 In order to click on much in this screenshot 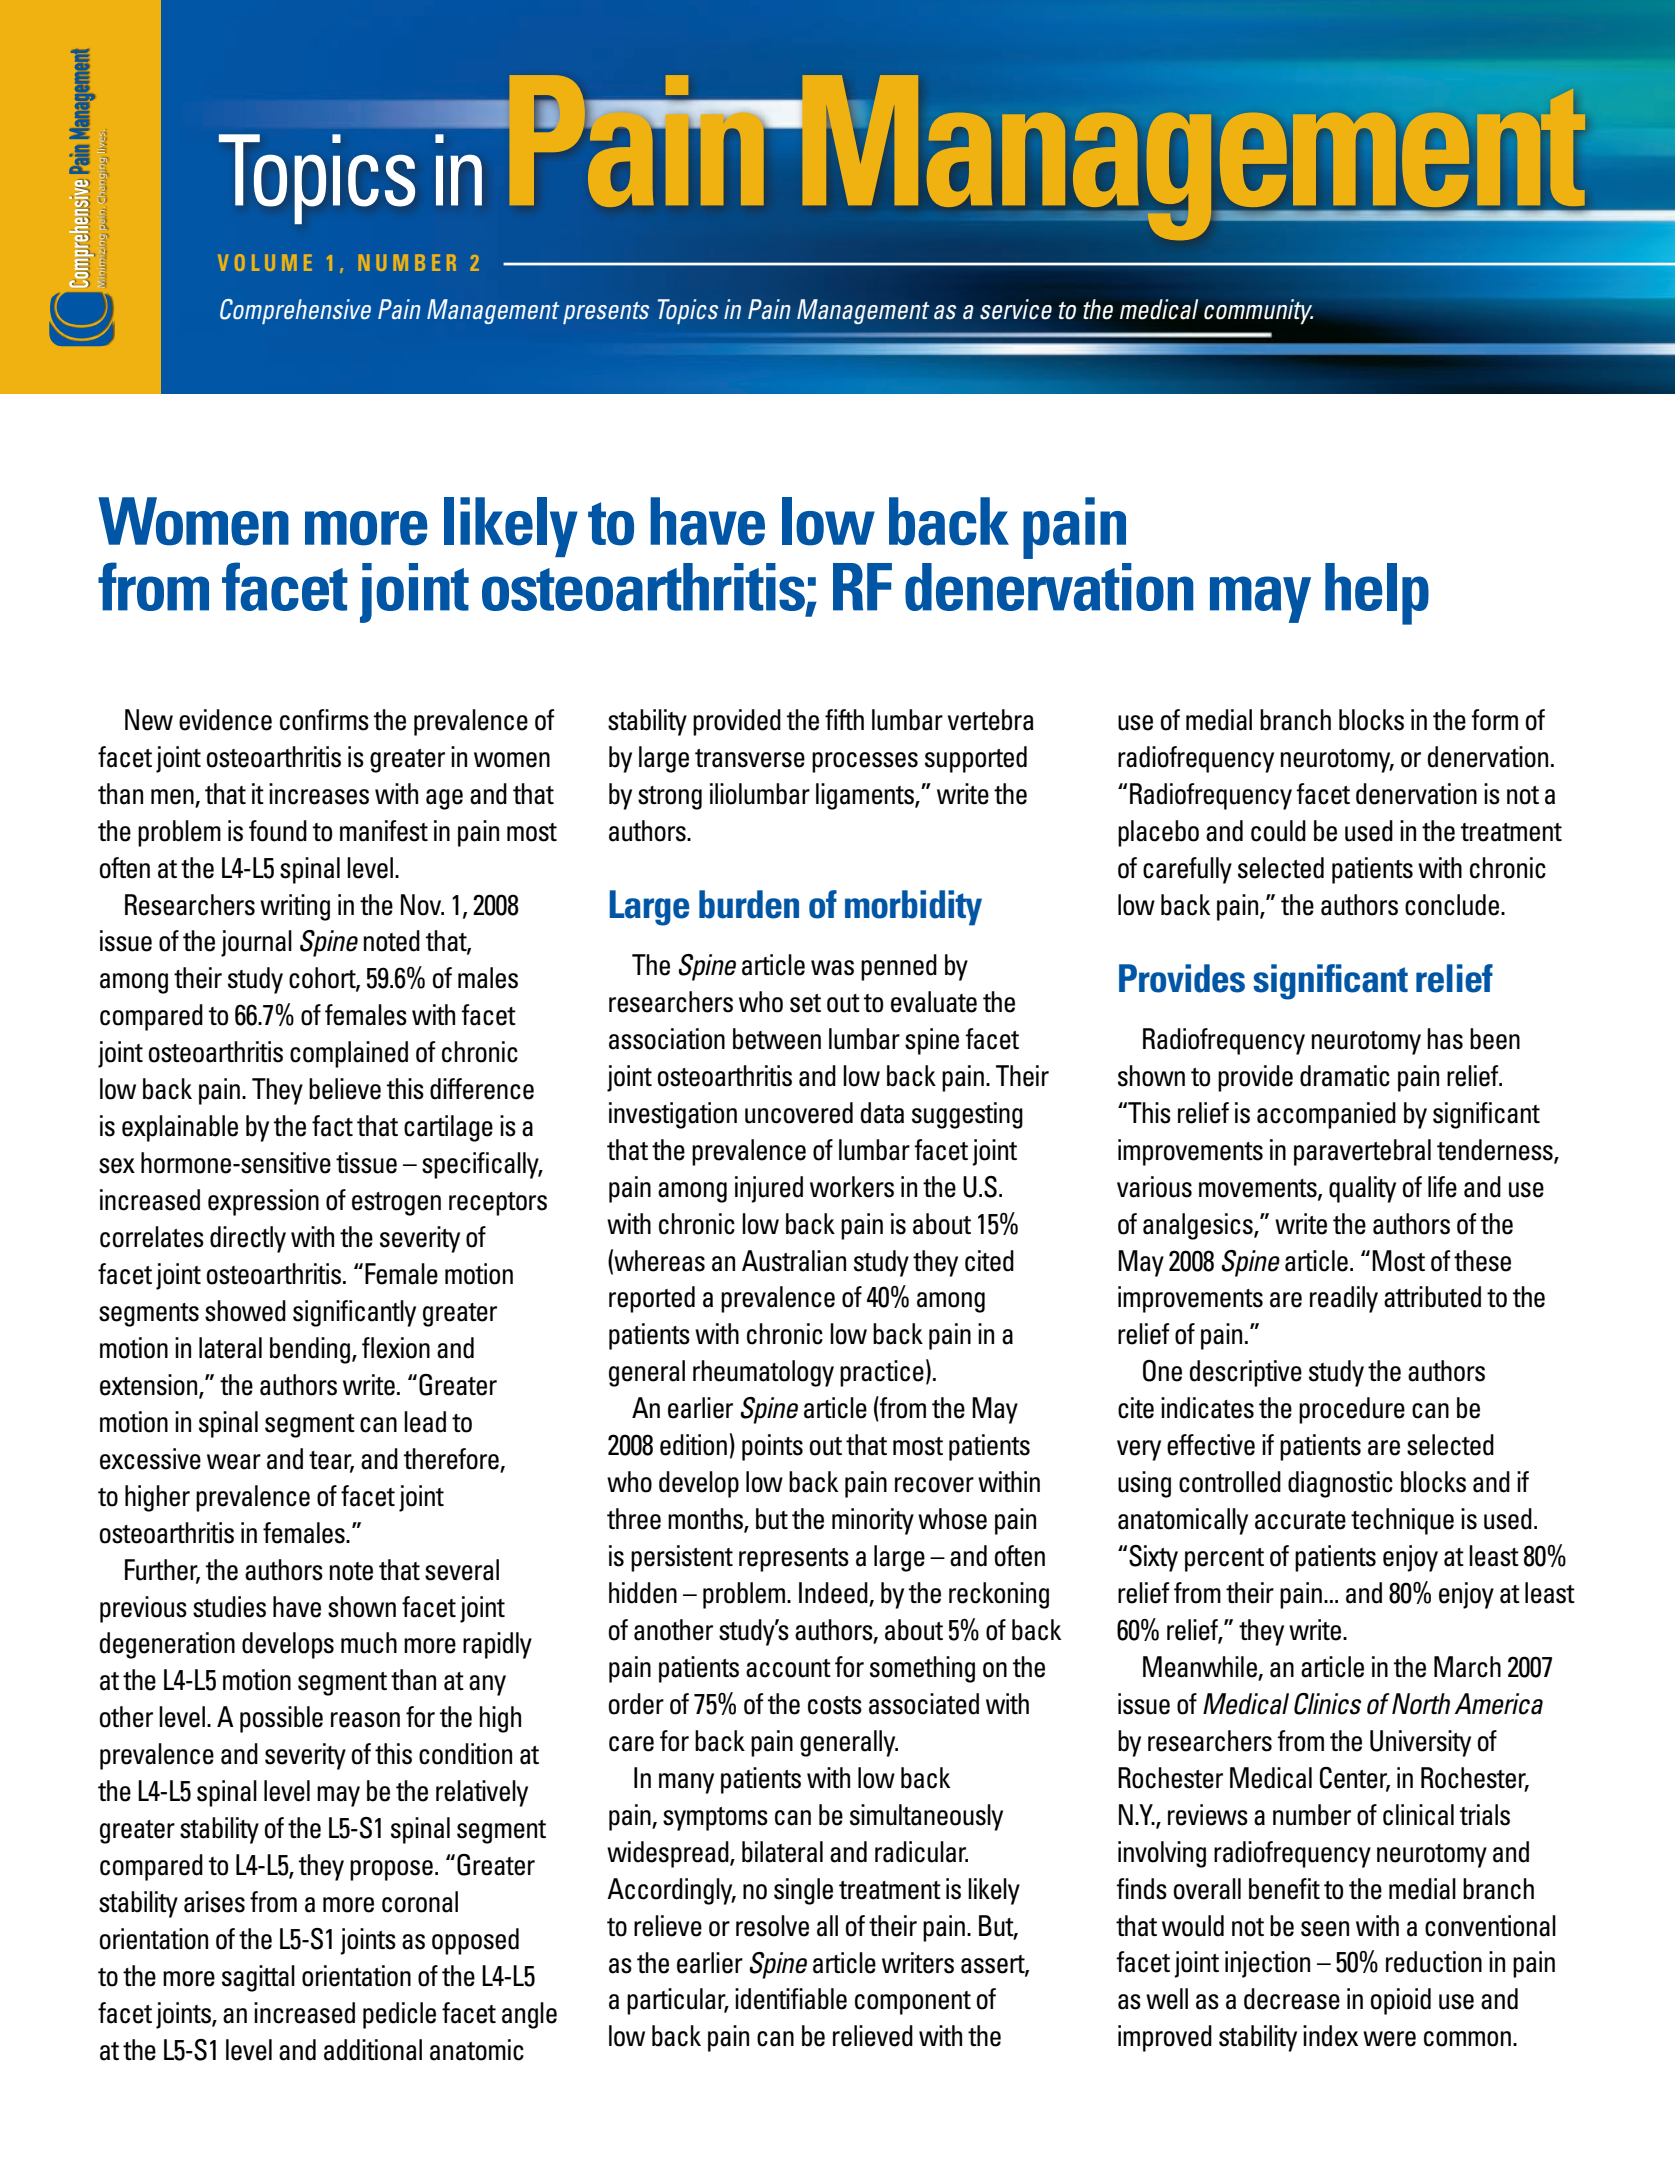, I will do `click(369, 1643)`.
